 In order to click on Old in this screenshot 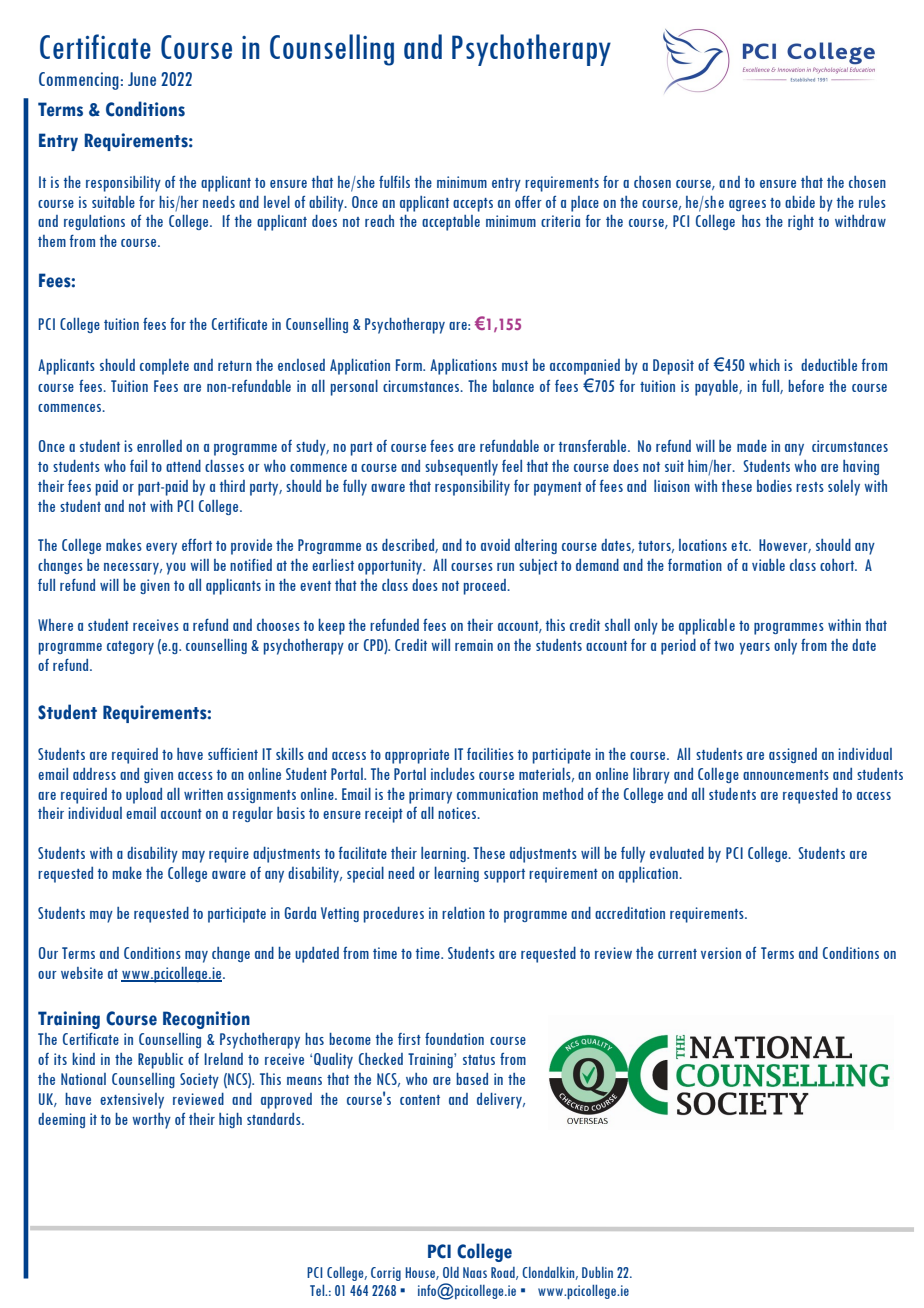, I will do `click(451, 1272)`.
